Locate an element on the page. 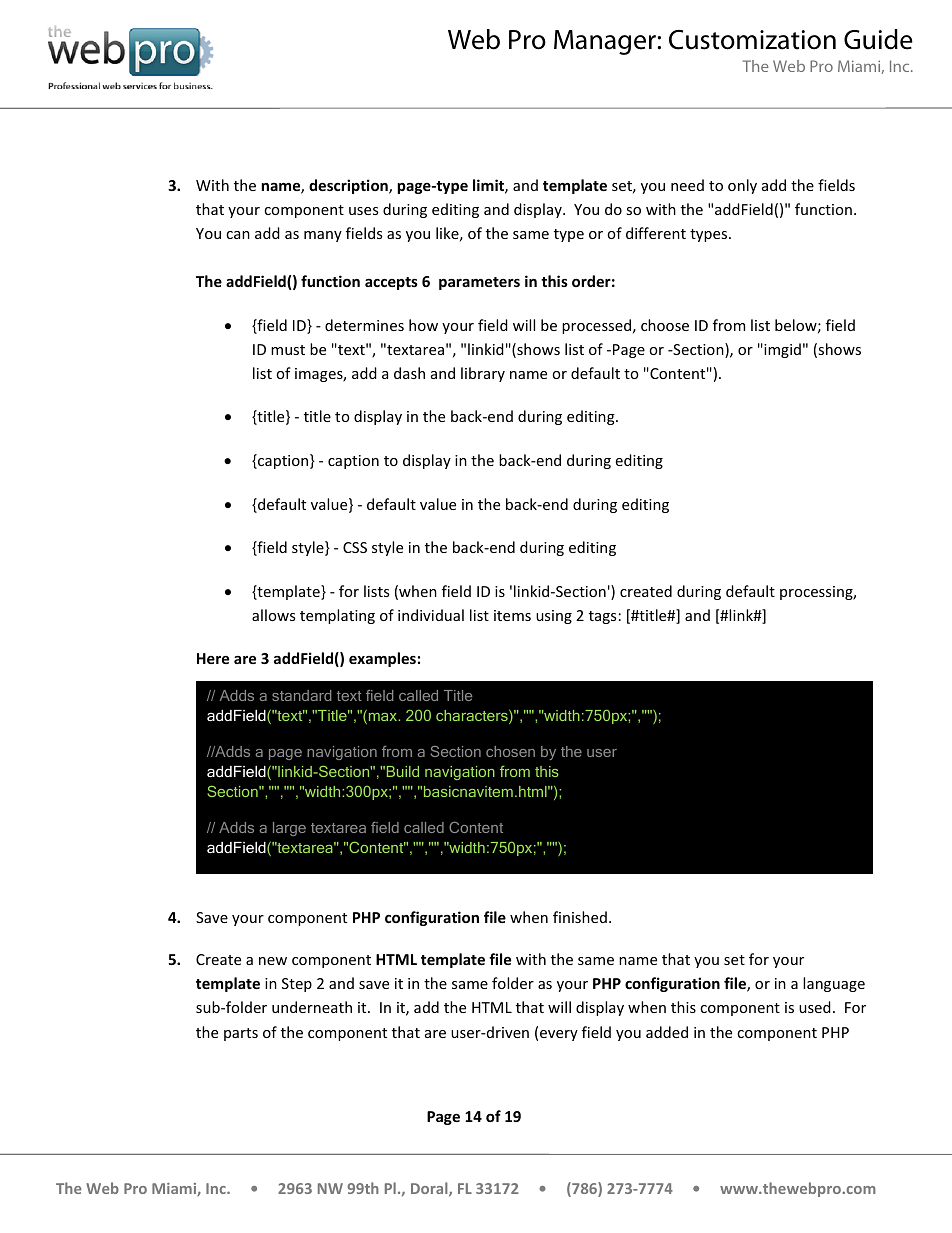 The height and width of the document is (1233, 952). Manager is located at coordinates (605, 42).
